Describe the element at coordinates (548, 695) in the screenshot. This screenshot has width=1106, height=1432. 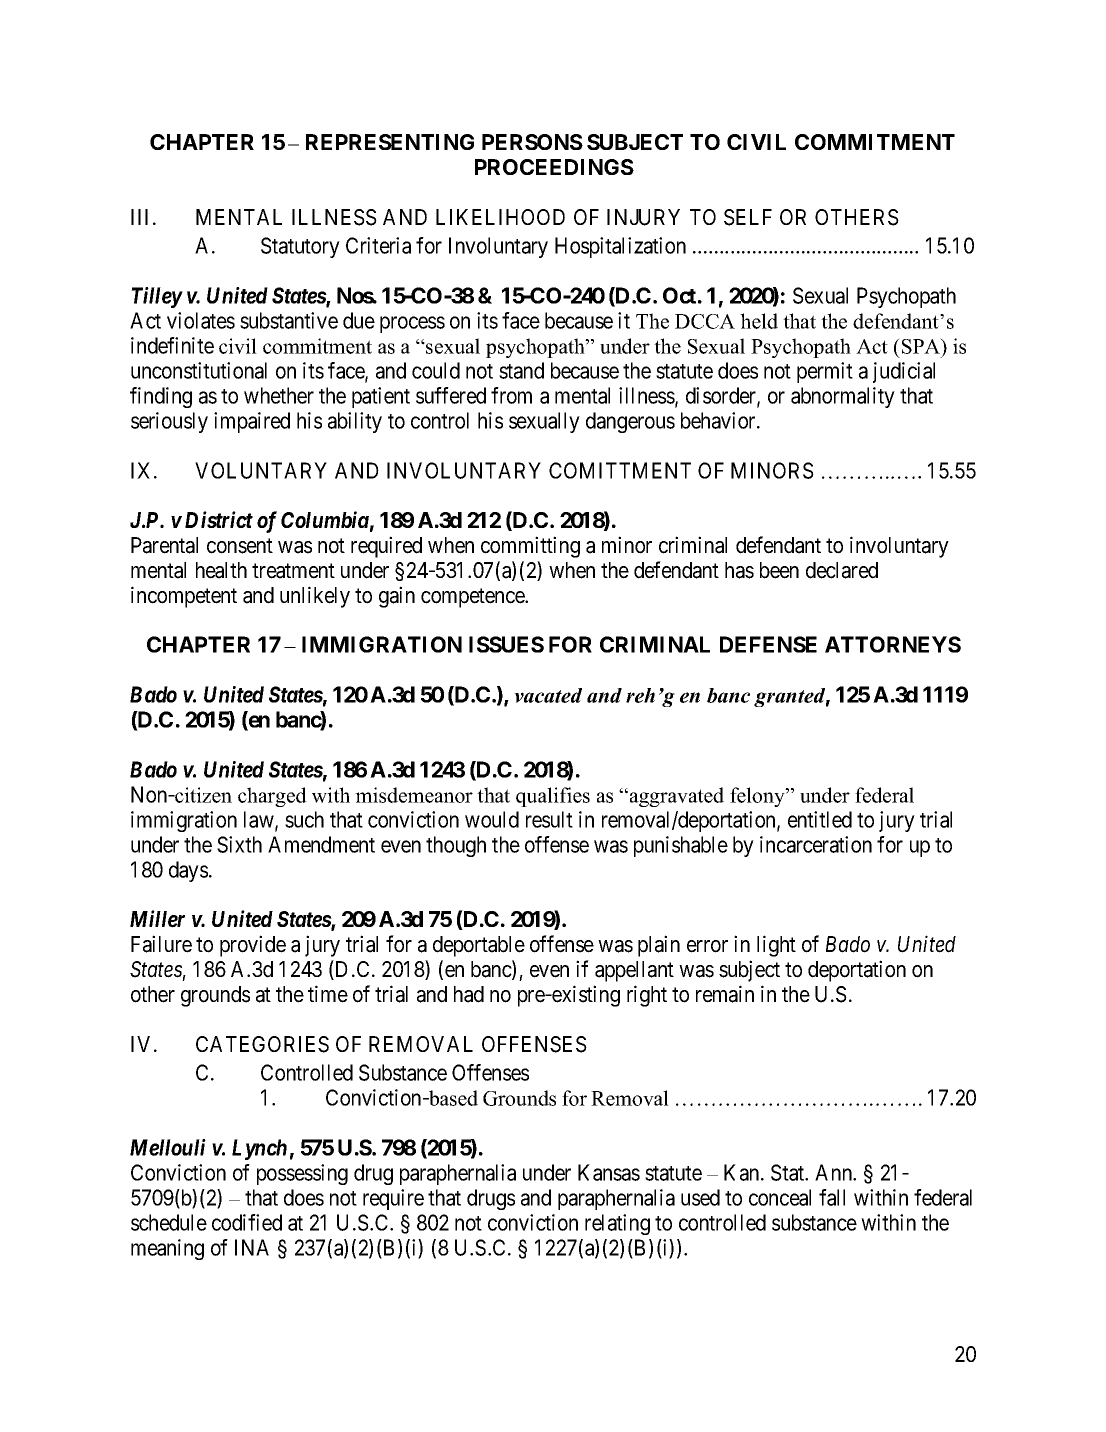
I see `vacated` at that location.
